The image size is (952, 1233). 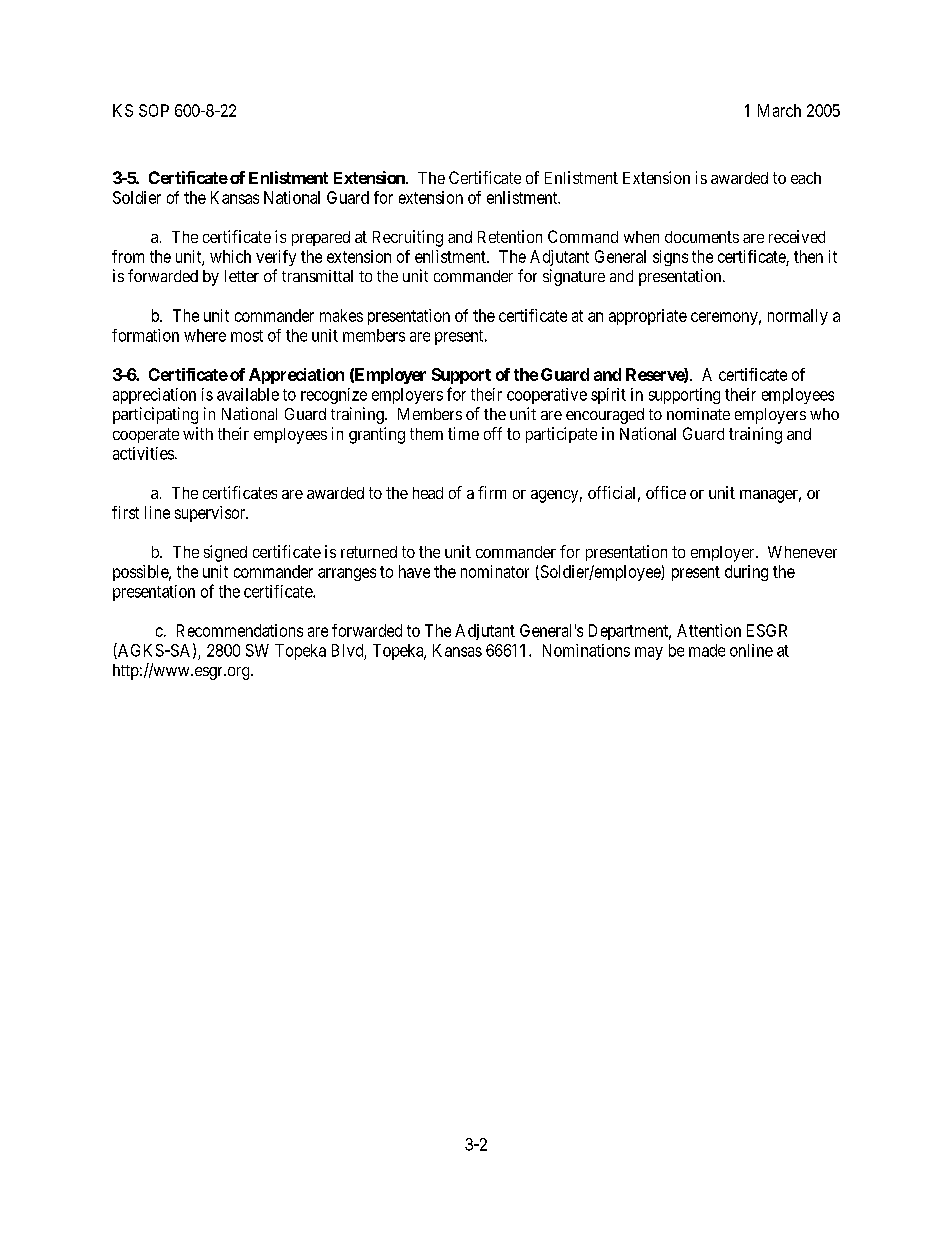 I want to click on Nominations, so click(x=586, y=650).
